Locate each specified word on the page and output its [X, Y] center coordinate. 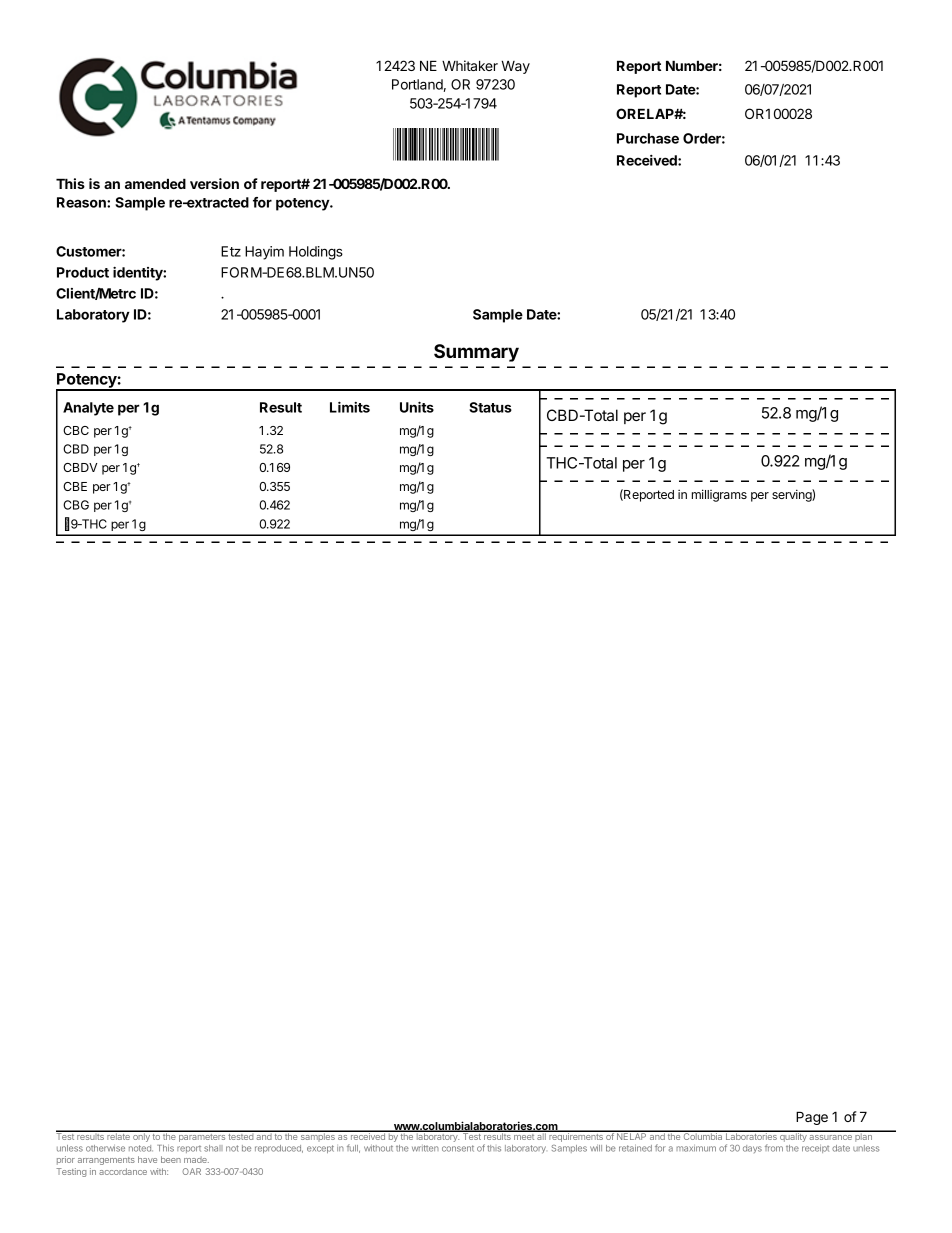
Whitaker [470, 65]
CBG [76, 505]
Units [417, 407]
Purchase [648, 138]
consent [458, 1148]
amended [155, 183]
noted [141, 1148]
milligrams [719, 495]
